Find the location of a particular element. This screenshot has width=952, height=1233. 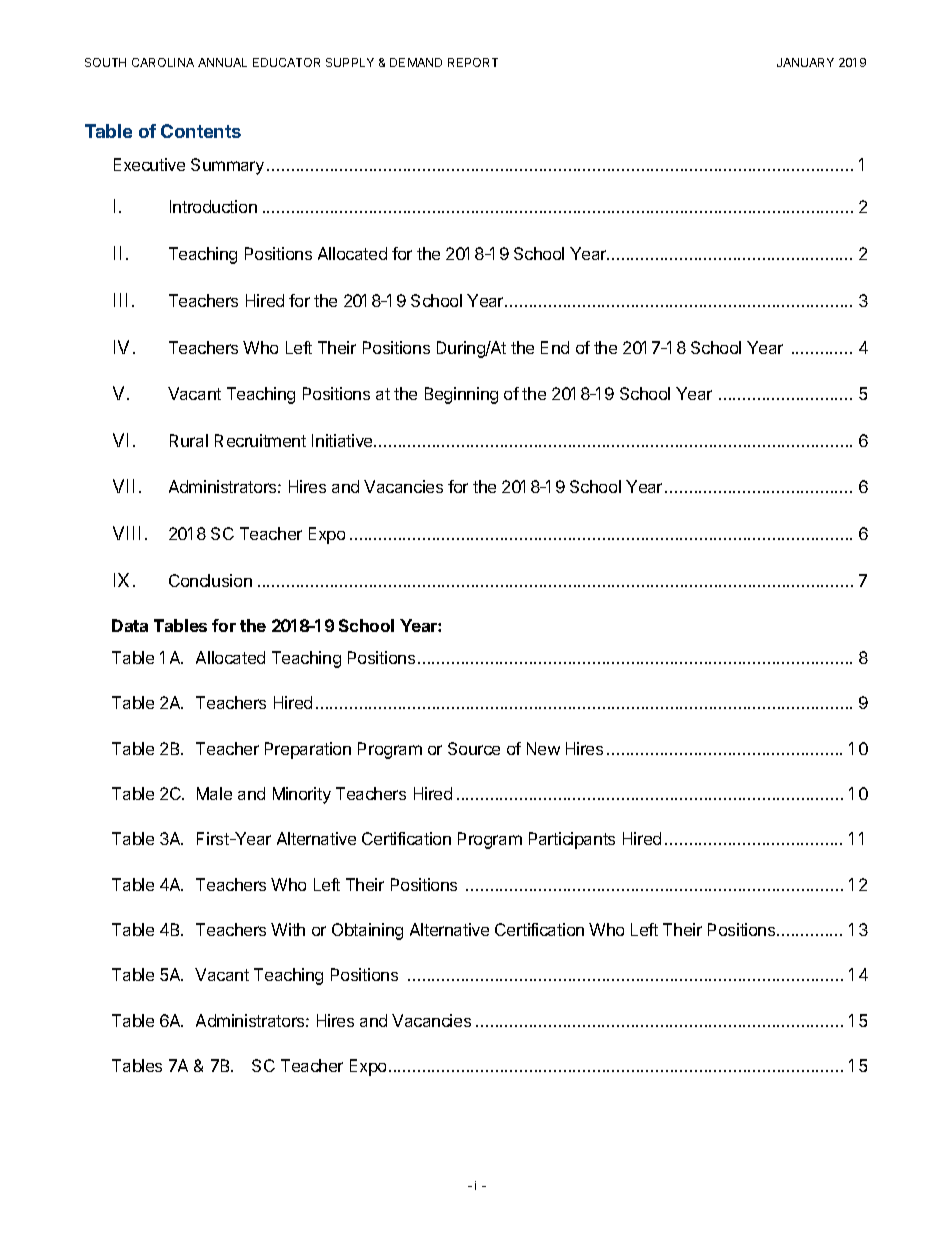

With is located at coordinates (288, 929).
